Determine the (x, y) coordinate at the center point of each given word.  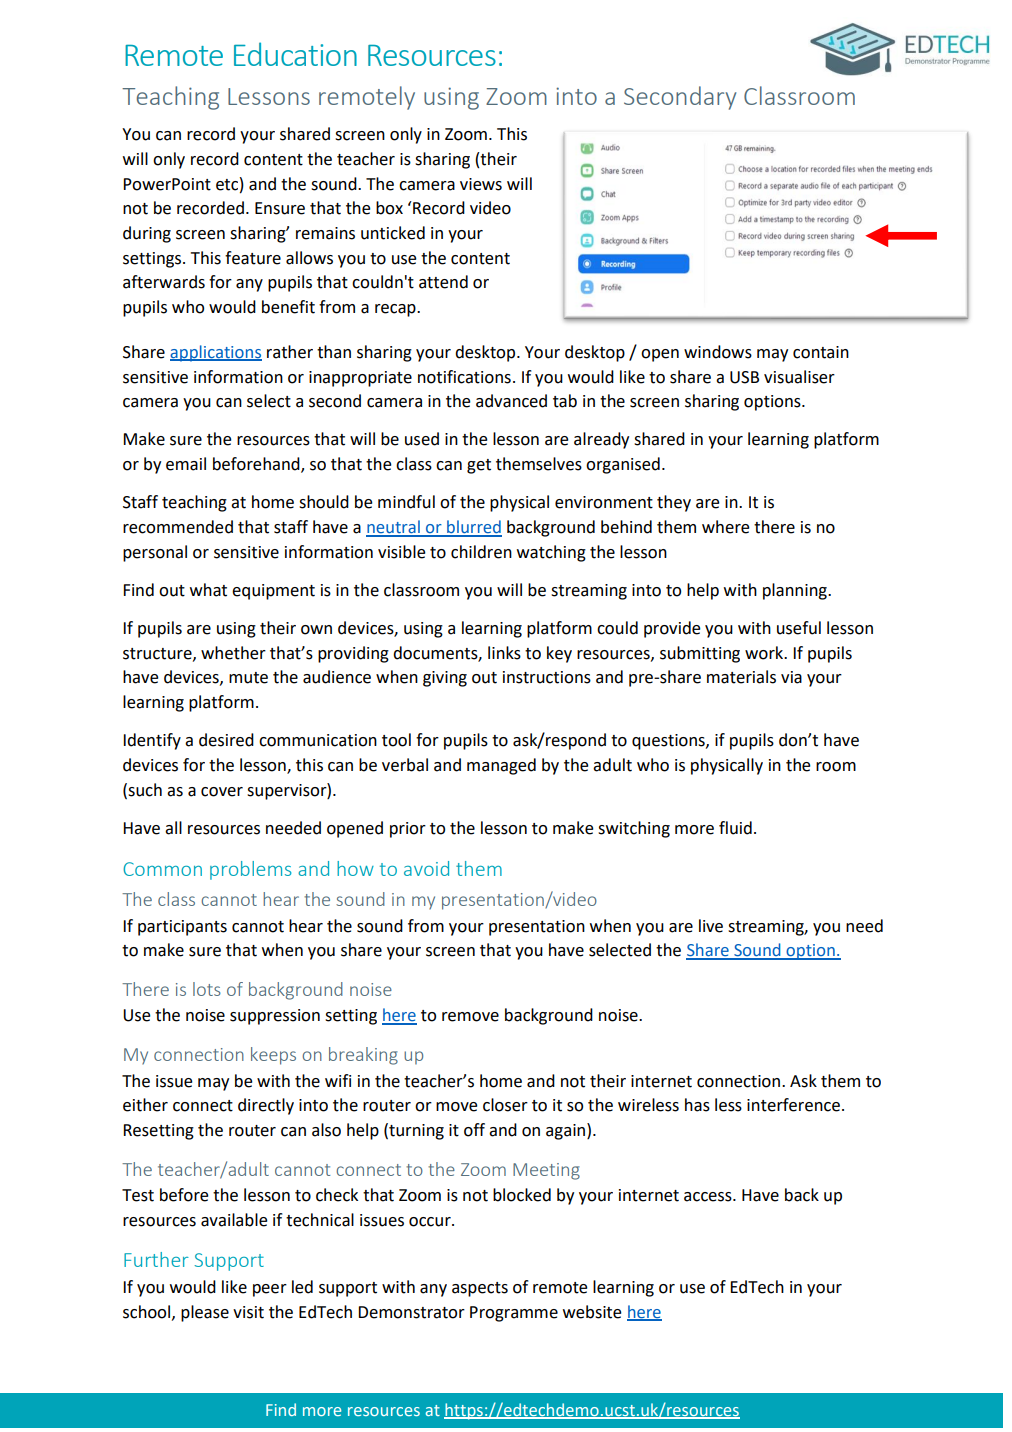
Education (295, 54)
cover (222, 792)
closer (505, 1105)
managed (501, 766)
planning (796, 591)
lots (207, 989)
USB (744, 377)
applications (216, 353)
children (481, 552)
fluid (735, 828)
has (697, 1105)
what (208, 590)
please (205, 1313)
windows (718, 352)
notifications (464, 377)
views (481, 184)
